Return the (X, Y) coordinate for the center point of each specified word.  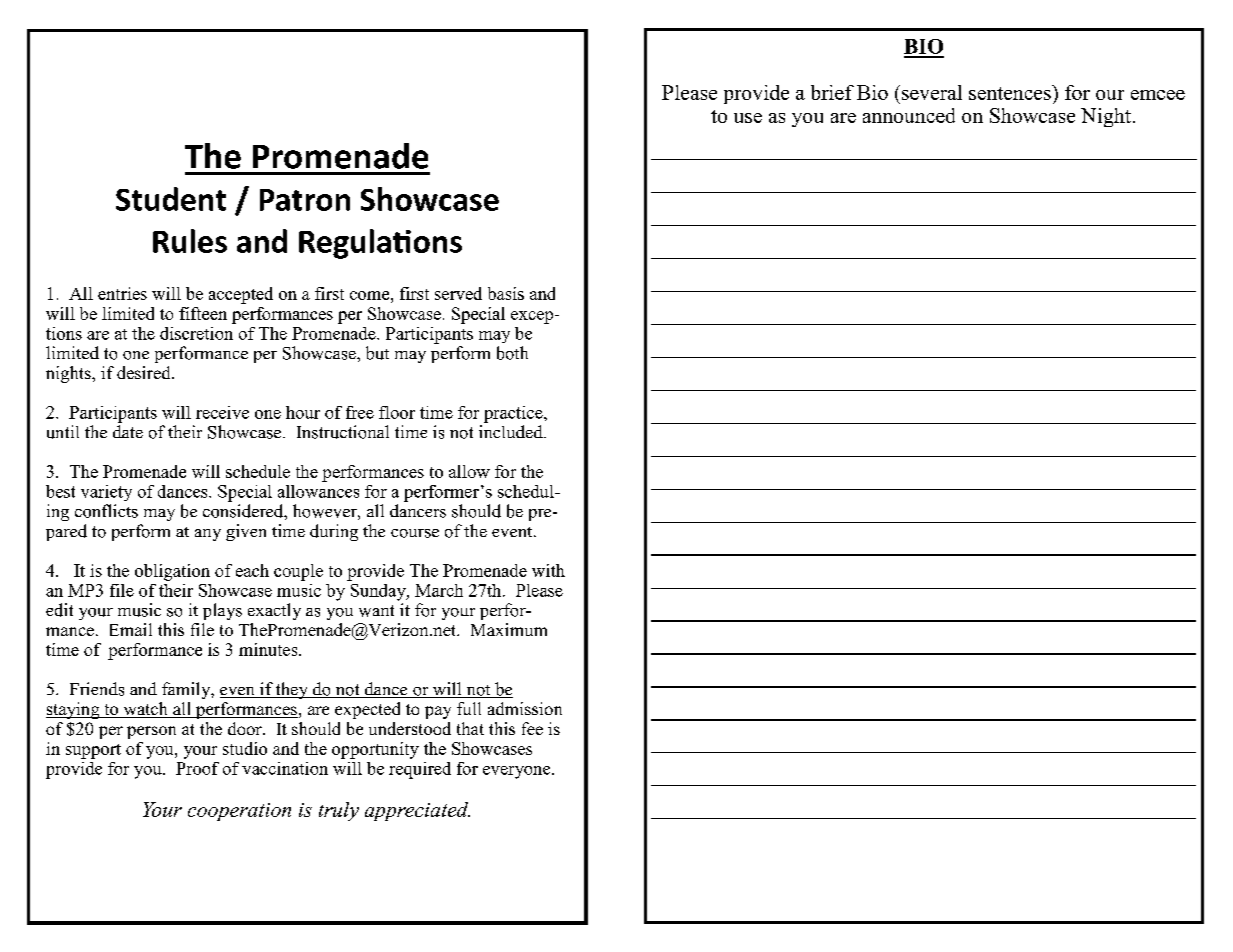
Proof (197, 768)
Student (171, 199)
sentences (1011, 92)
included (512, 431)
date (128, 431)
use (748, 118)
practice (514, 414)
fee (532, 728)
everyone (518, 772)
